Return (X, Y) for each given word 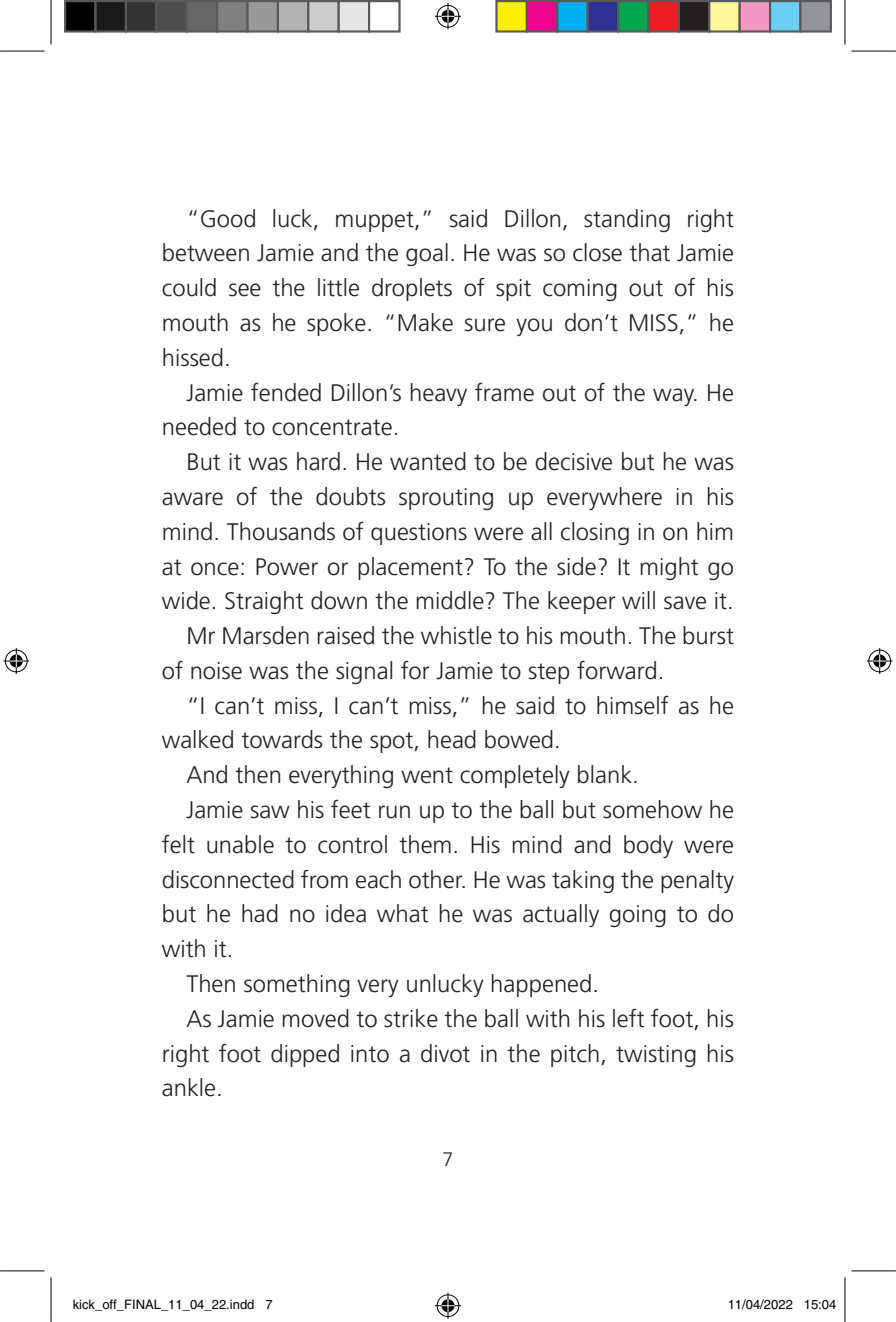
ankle (188, 1087)
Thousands (281, 531)
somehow (652, 809)
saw (270, 812)
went (427, 775)
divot (445, 1053)
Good (228, 218)
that (649, 252)
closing (595, 533)
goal (427, 254)
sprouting (446, 499)
